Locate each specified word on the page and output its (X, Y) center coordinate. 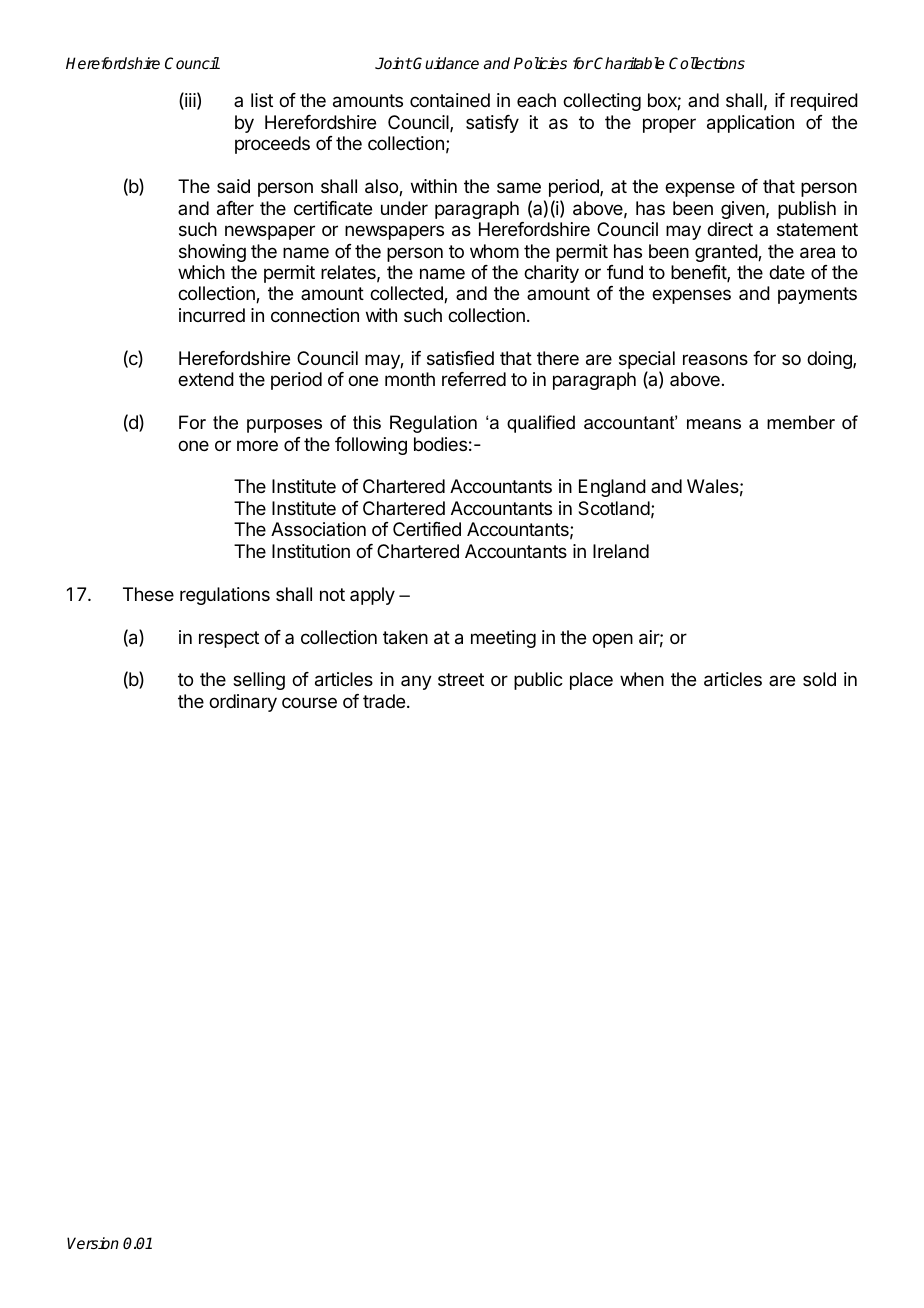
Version (93, 1243)
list (262, 100)
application (750, 124)
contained (450, 100)
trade (384, 701)
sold (819, 679)
